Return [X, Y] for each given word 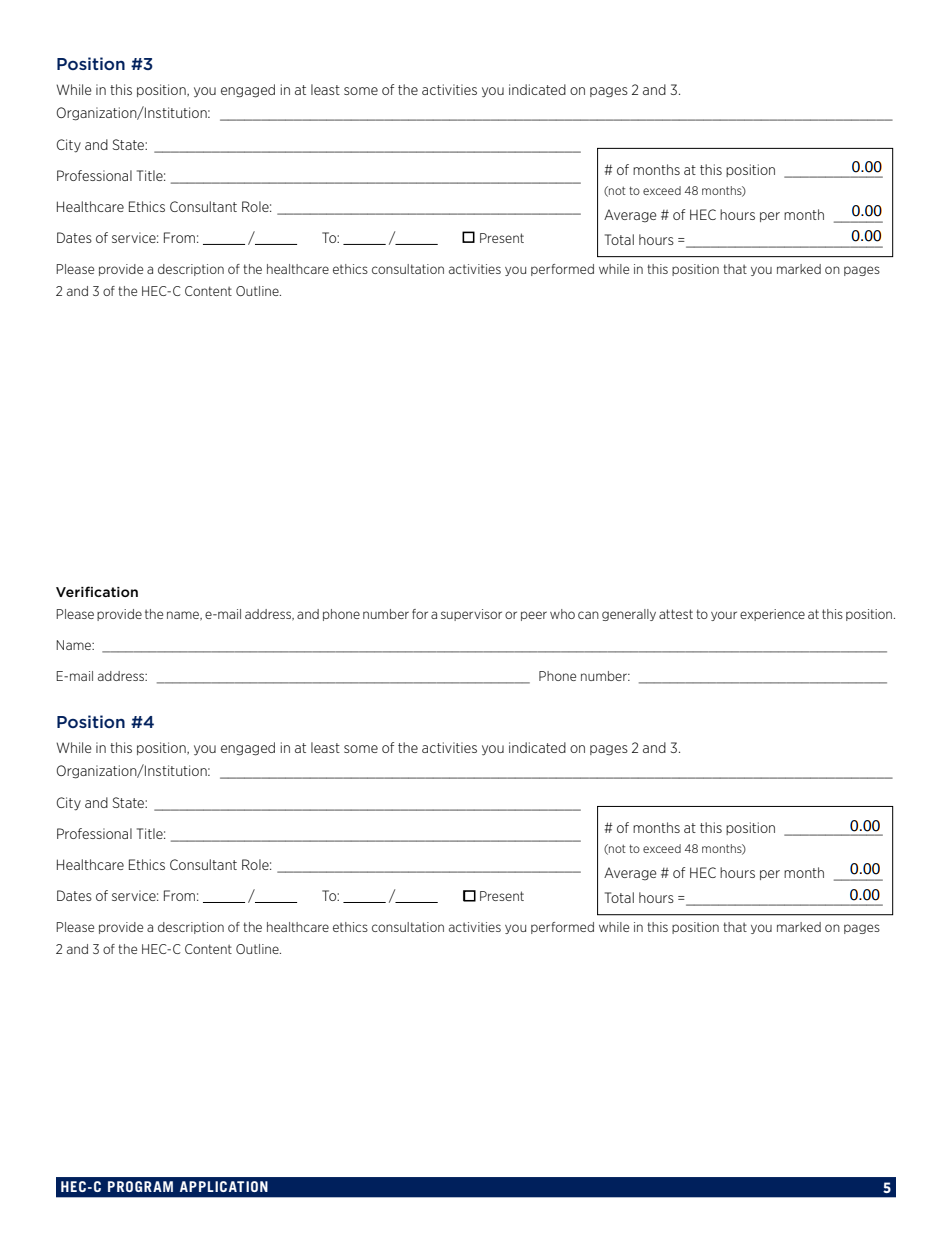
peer [534, 616]
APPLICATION [224, 1186]
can [588, 615]
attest [676, 614]
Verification [97, 591]
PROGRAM [140, 1186]
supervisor [471, 615]
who [562, 614]
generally [629, 615]
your [724, 616]
